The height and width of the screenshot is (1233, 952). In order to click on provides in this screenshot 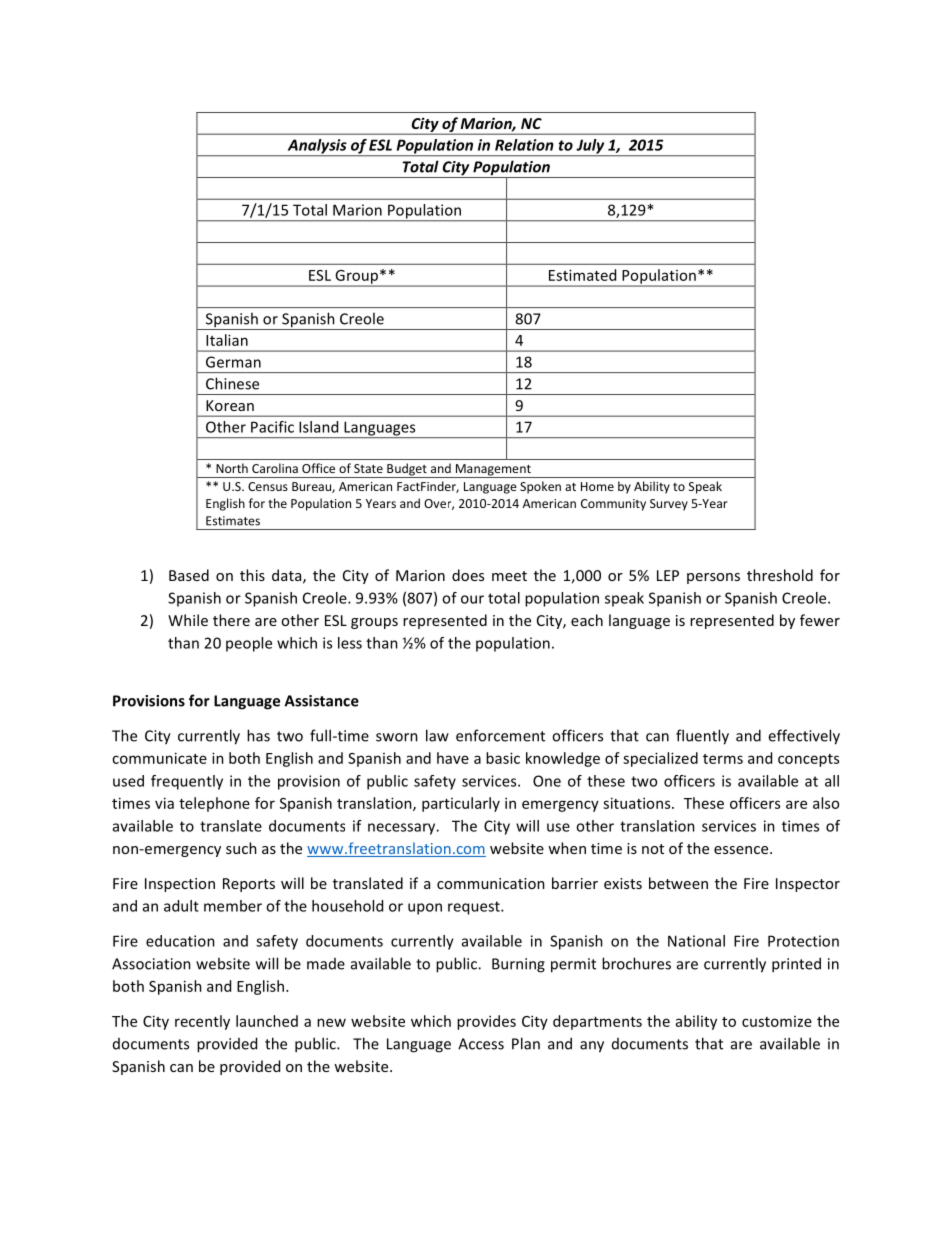, I will do `click(486, 1022)`.
